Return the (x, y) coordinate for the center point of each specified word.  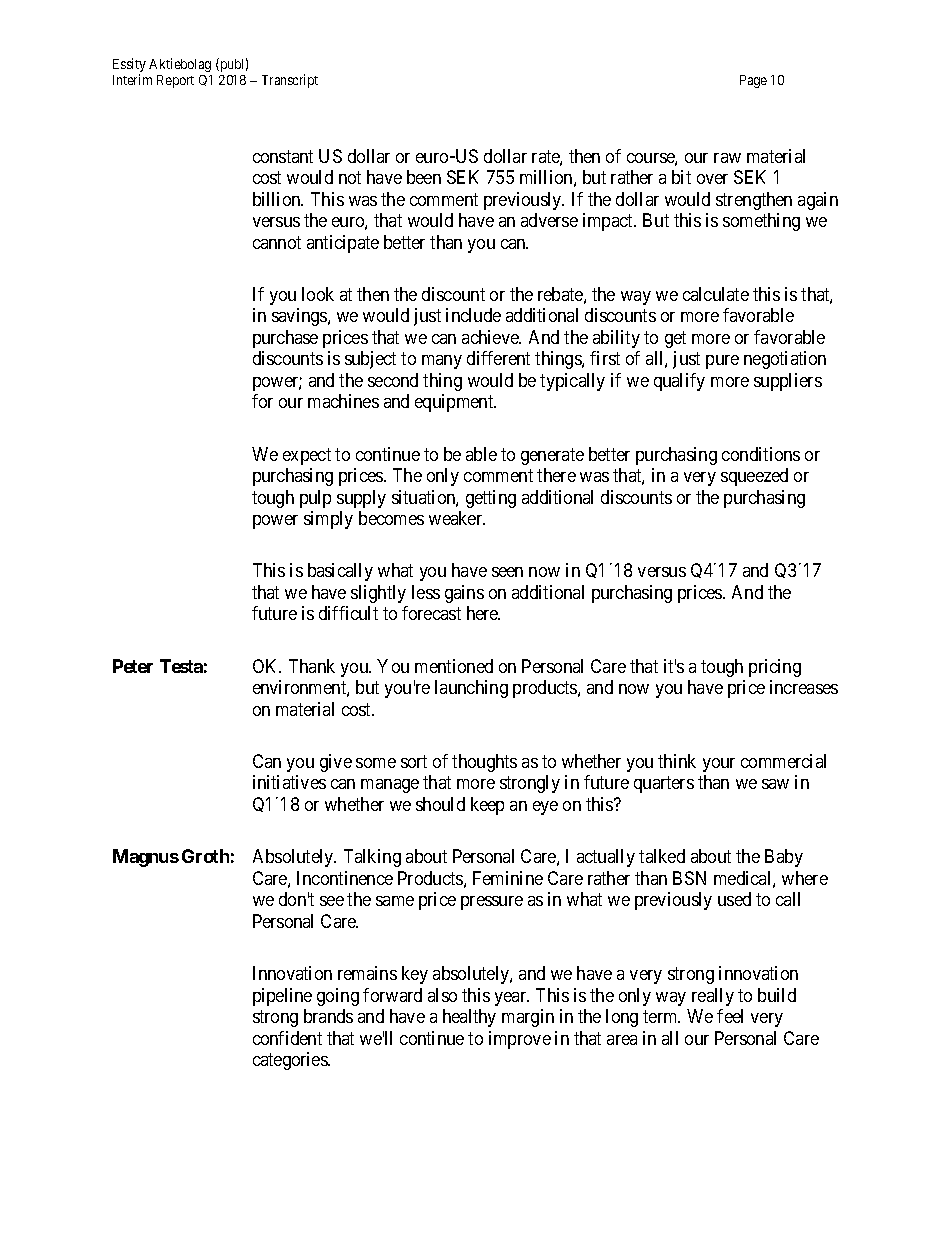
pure (722, 362)
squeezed (754, 477)
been (424, 177)
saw (775, 784)
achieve (491, 337)
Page (753, 81)
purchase (285, 339)
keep (487, 806)
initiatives (289, 782)
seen (507, 572)
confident (287, 1038)
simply (328, 520)
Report (175, 81)
